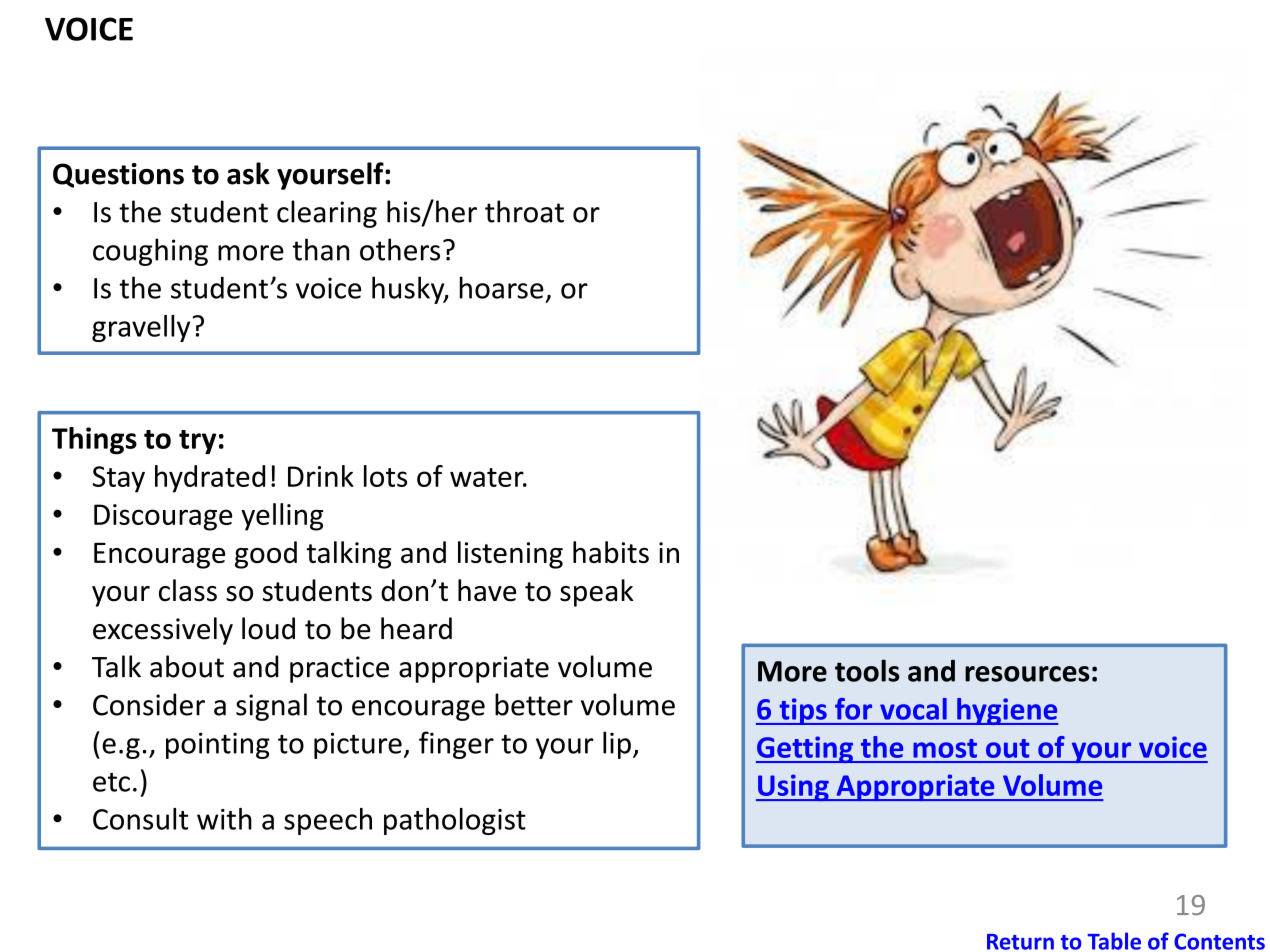  Describe the element at coordinates (502, 287) in the screenshot. I see `hoarse` at that location.
